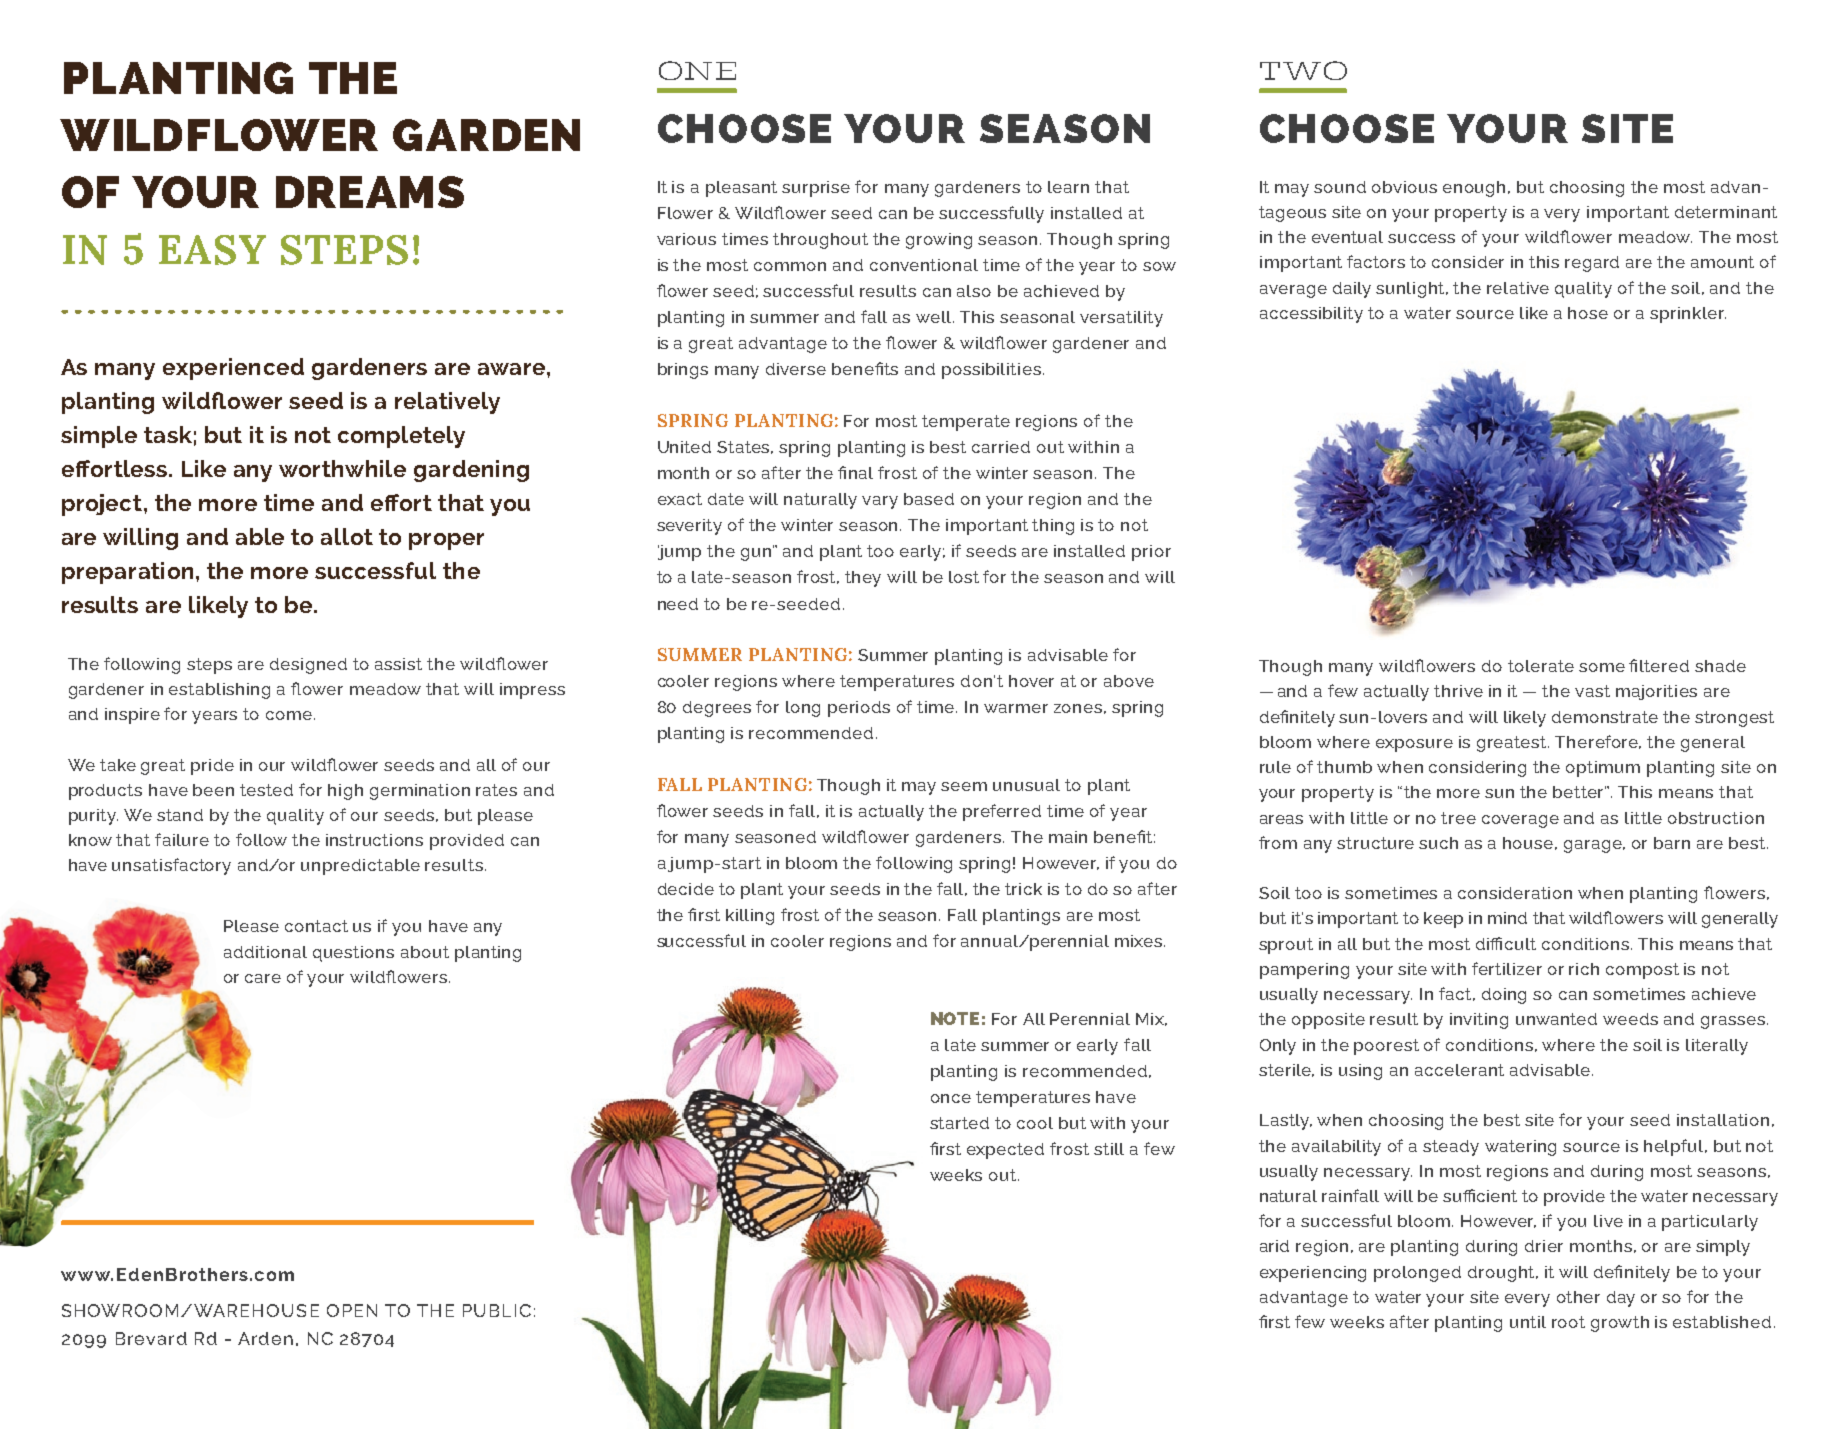 The width and height of the screenshot is (1837, 1429). Describe the element at coordinates (212, 767) in the screenshot. I see `pride` at that location.
